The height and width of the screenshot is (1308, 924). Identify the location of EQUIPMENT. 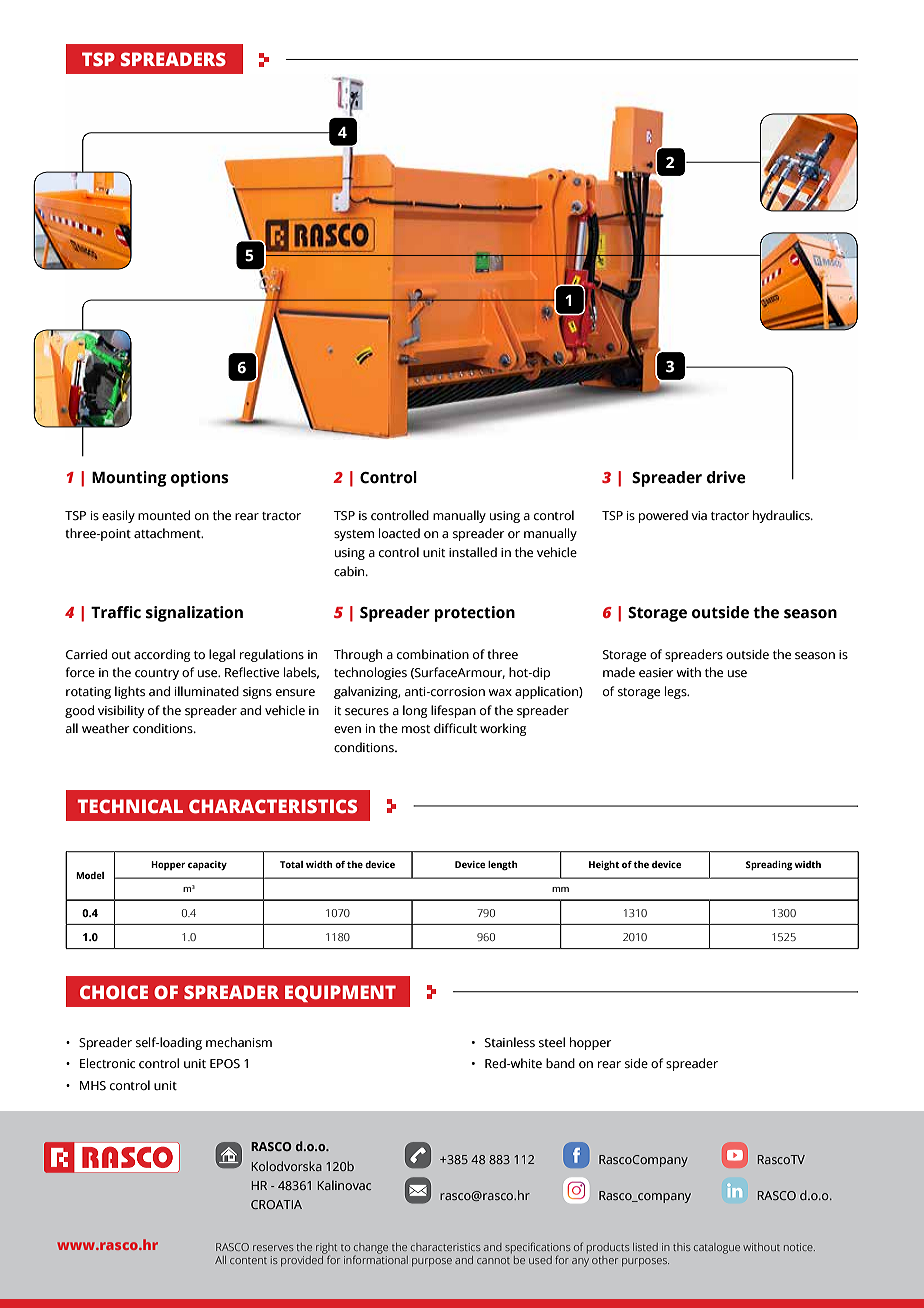
(340, 993).
